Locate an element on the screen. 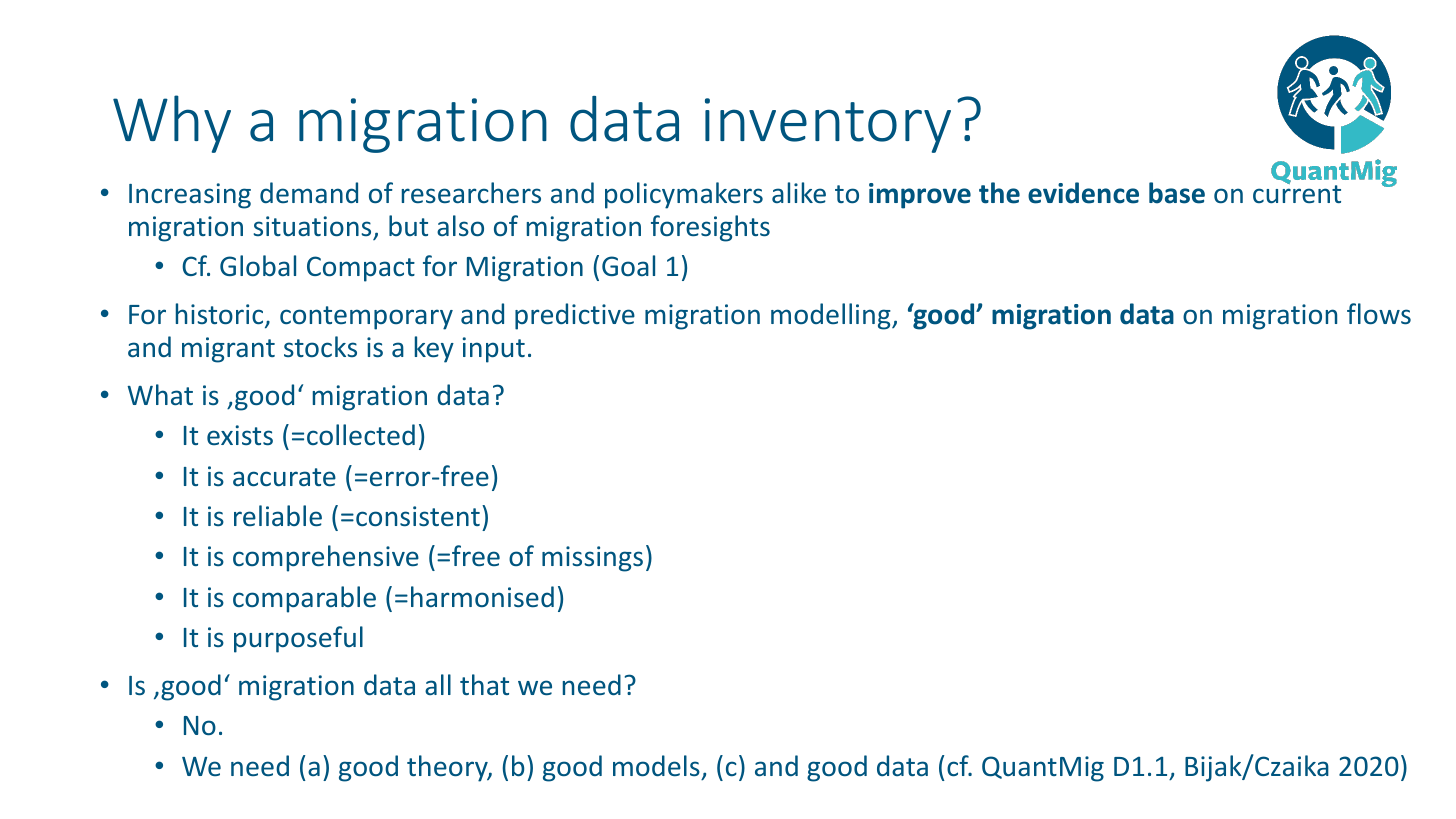  consistent is located at coordinates (418, 516).
